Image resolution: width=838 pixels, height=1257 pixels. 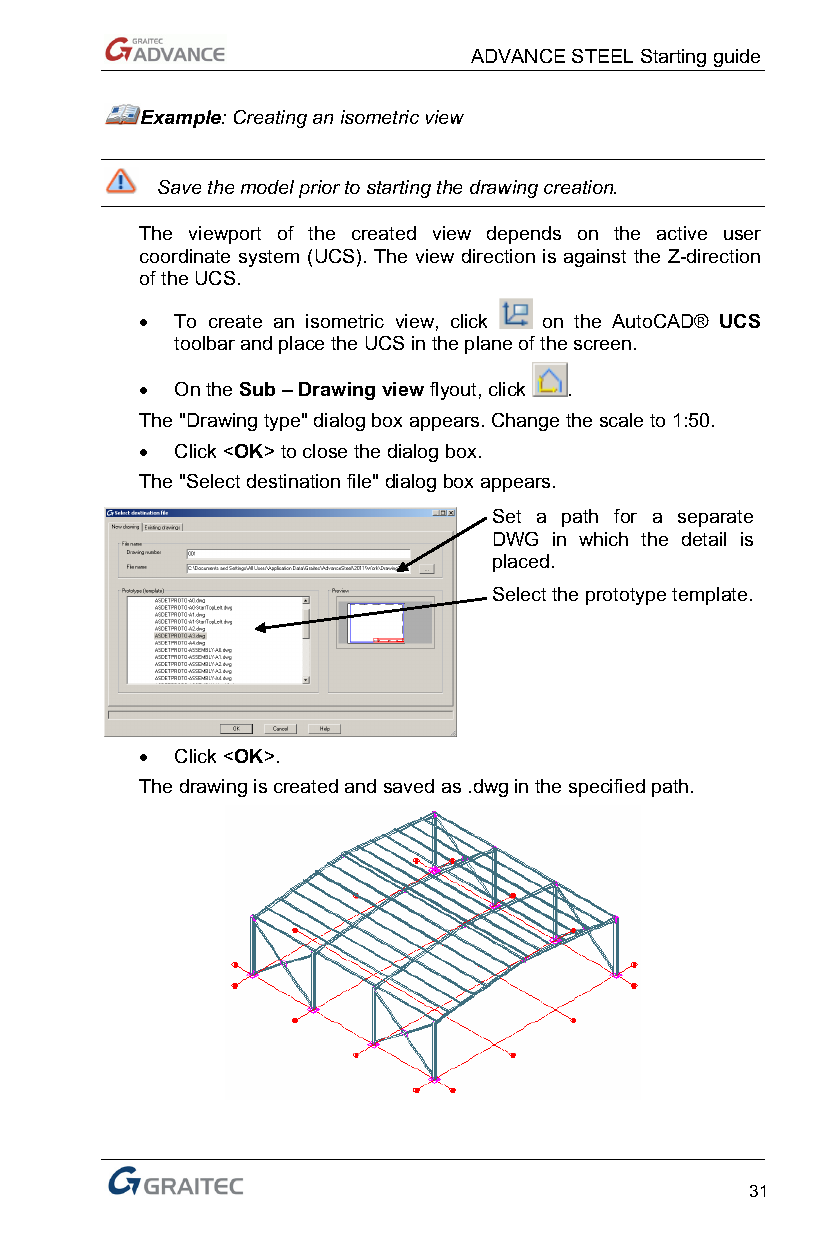 I want to click on detail, so click(x=704, y=539).
